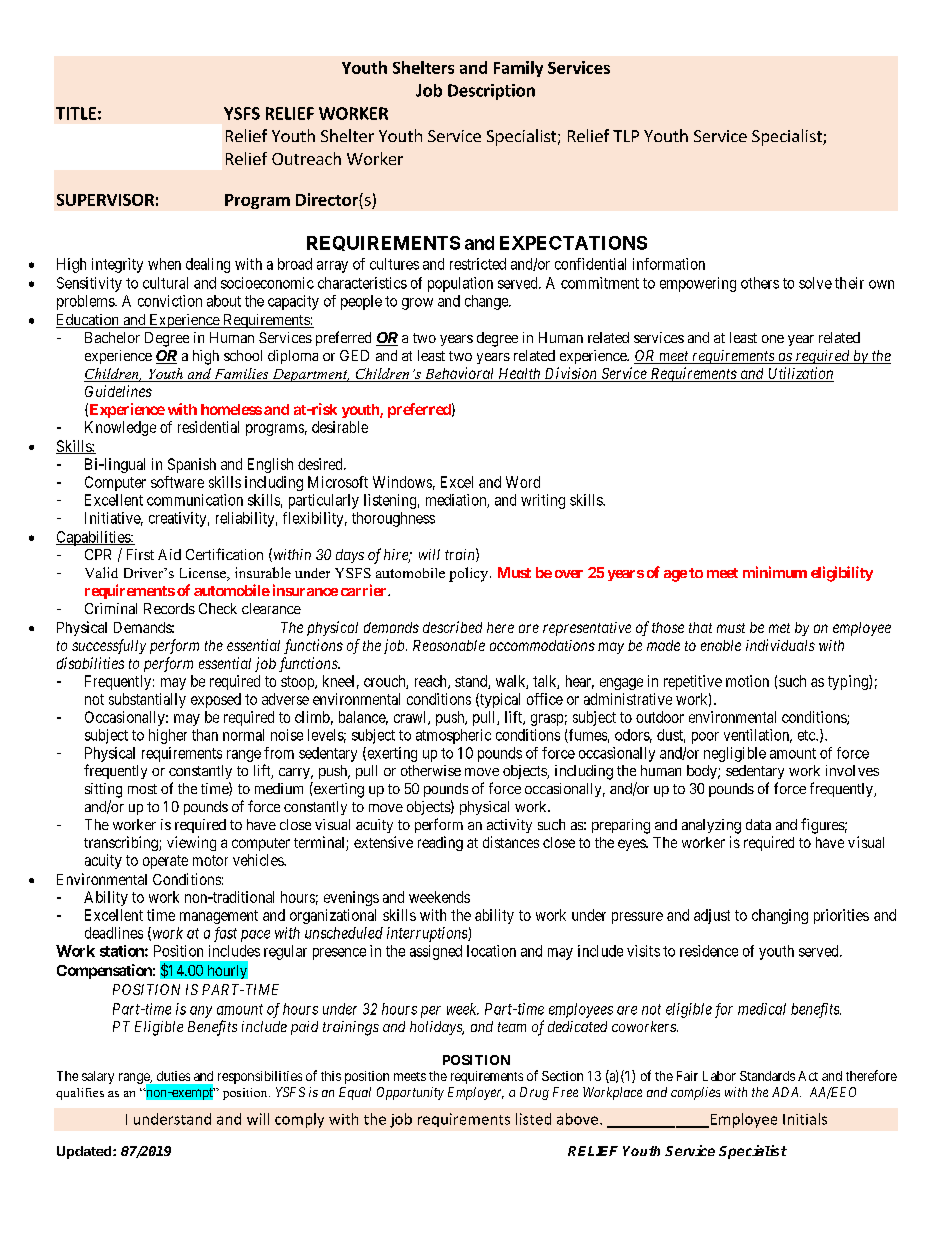  I want to click on atmospheric, so click(453, 736).
